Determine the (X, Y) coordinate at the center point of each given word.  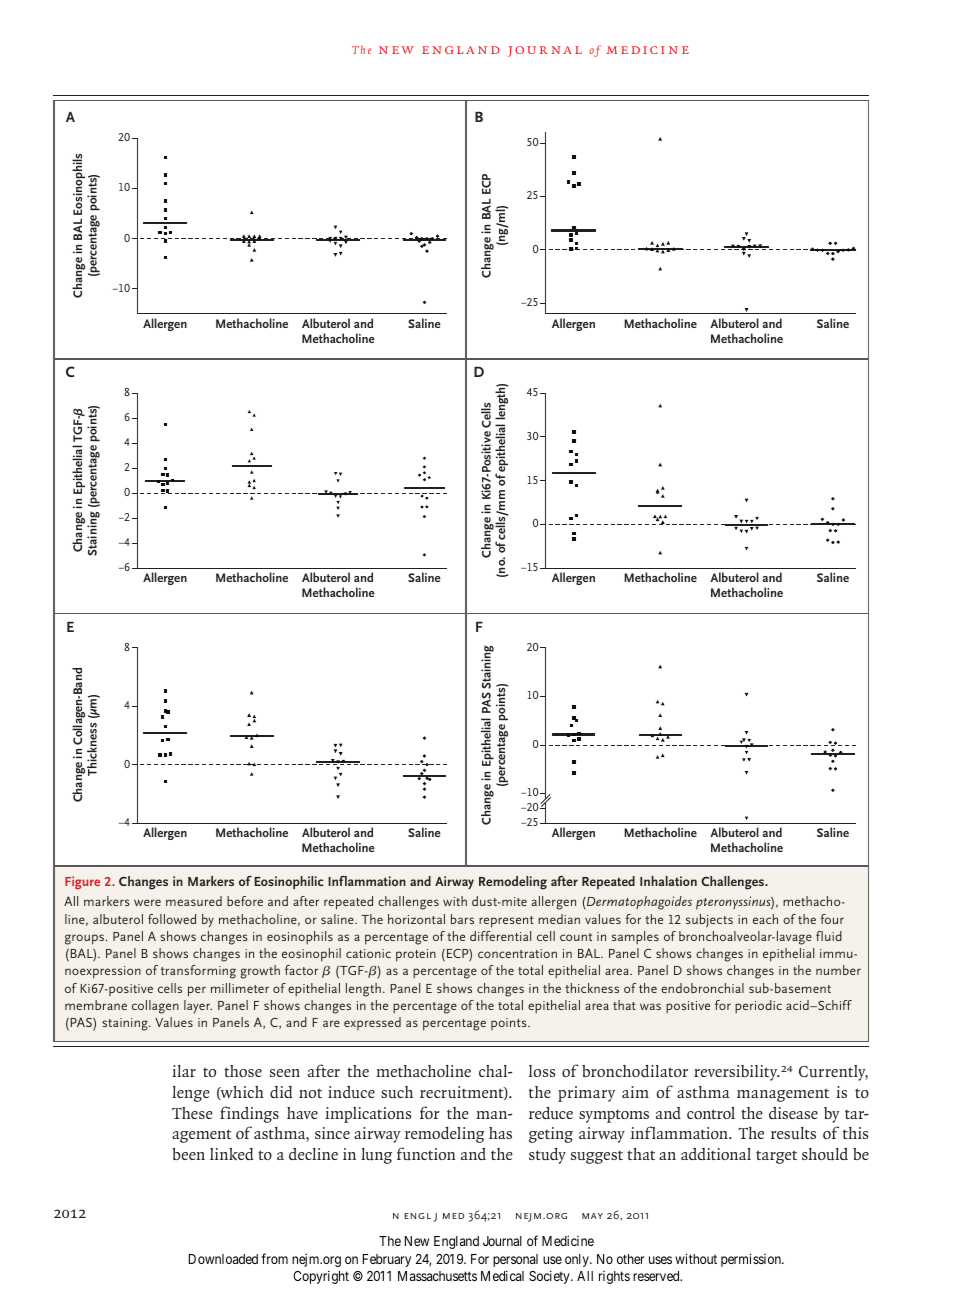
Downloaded (223, 1259)
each (765, 919)
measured (194, 901)
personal (515, 1260)
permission (752, 1260)
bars (462, 919)
